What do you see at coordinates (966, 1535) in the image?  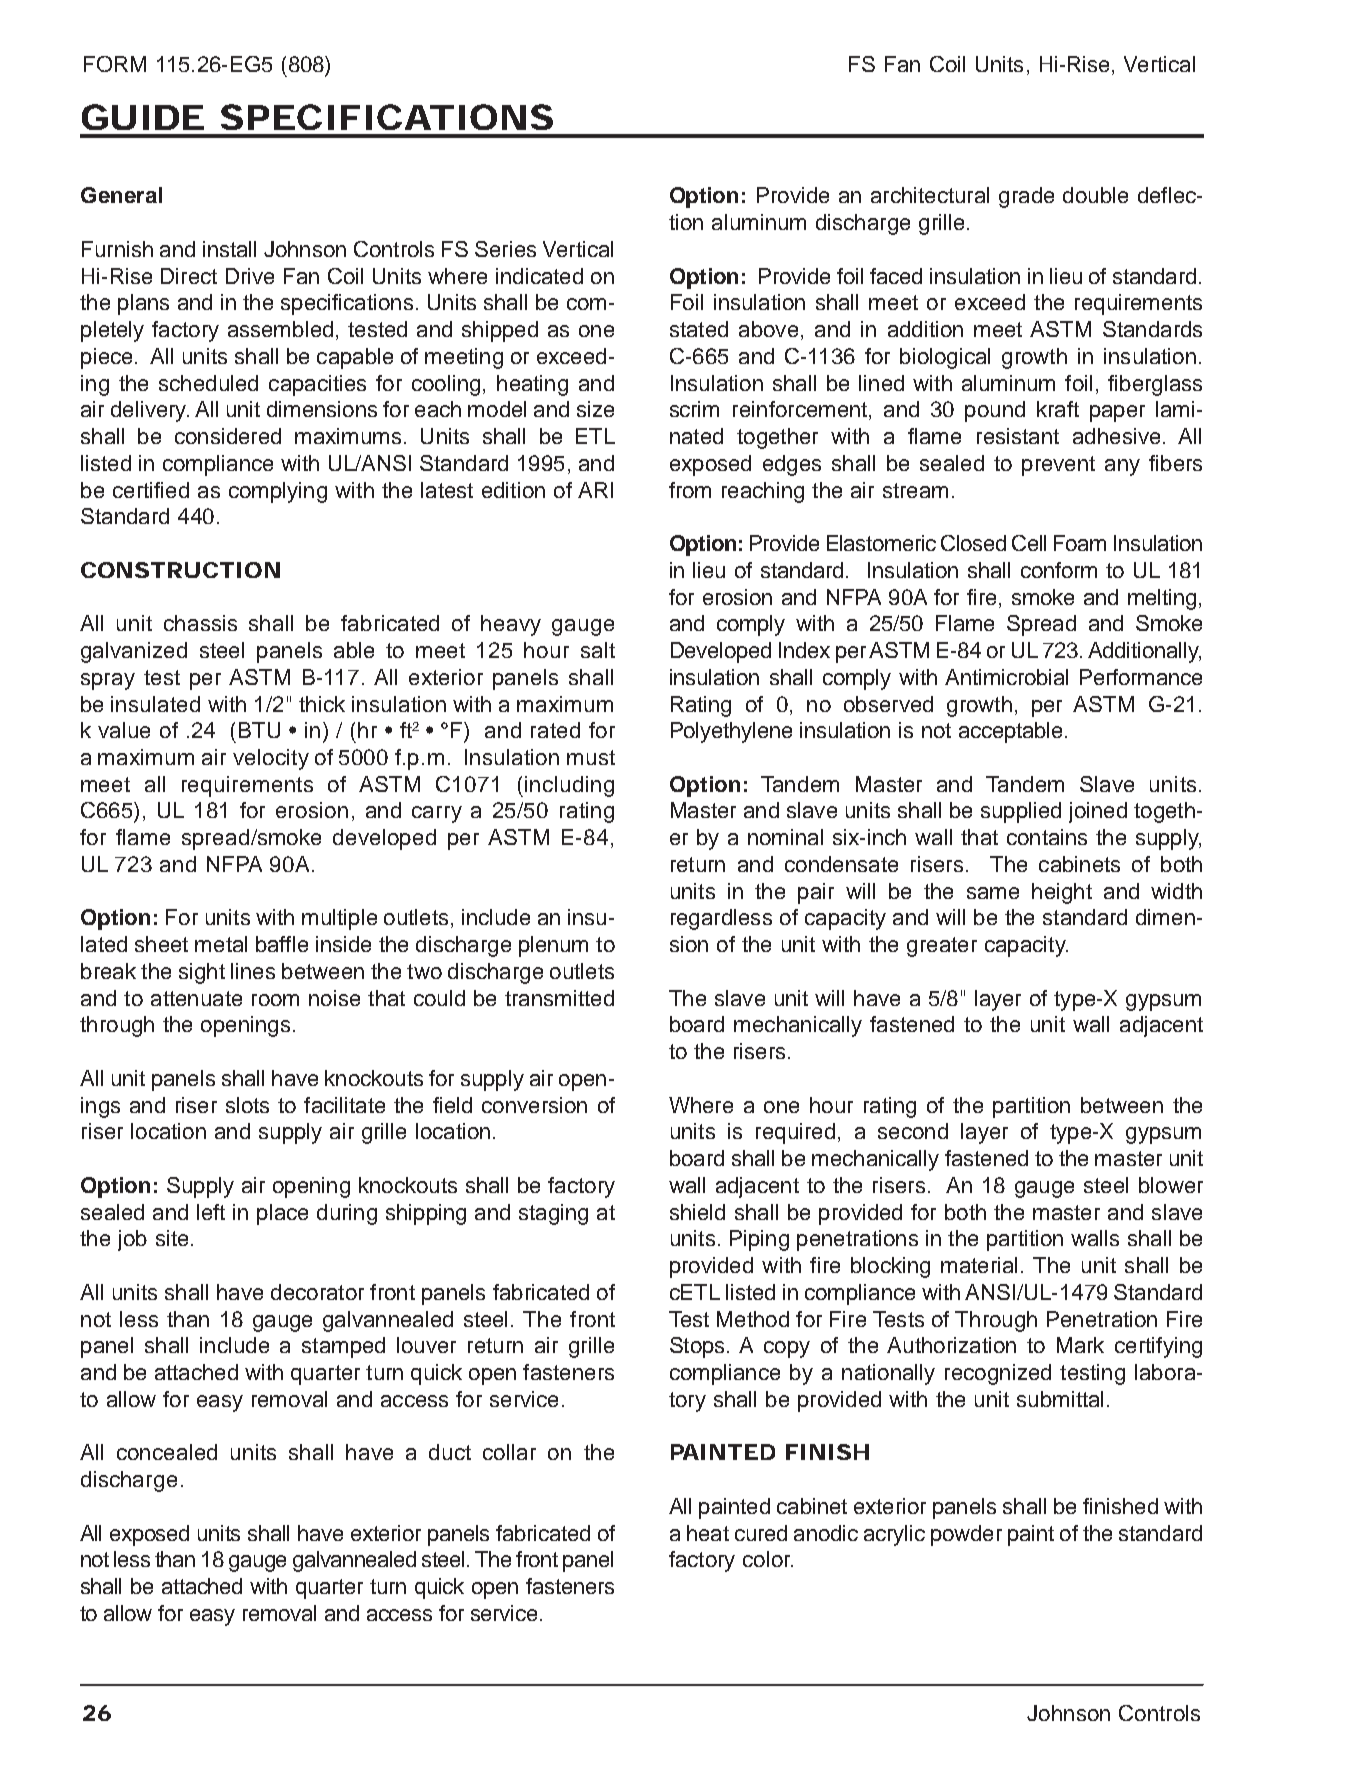 I see `powder` at bounding box center [966, 1535].
